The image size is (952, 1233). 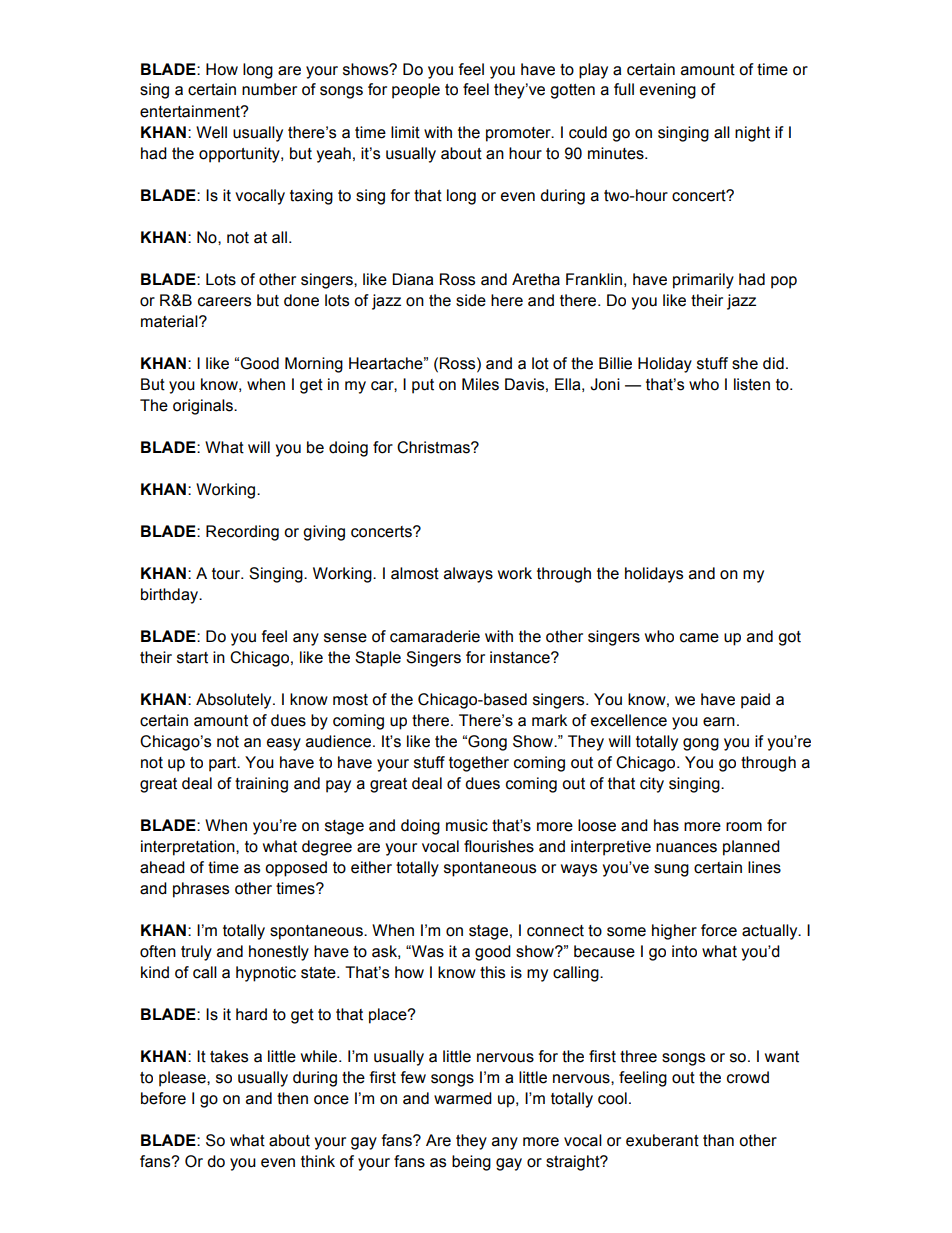 What do you see at coordinates (480, 384) in the image?
I see `Miles` at bounding box center [480, 384].
